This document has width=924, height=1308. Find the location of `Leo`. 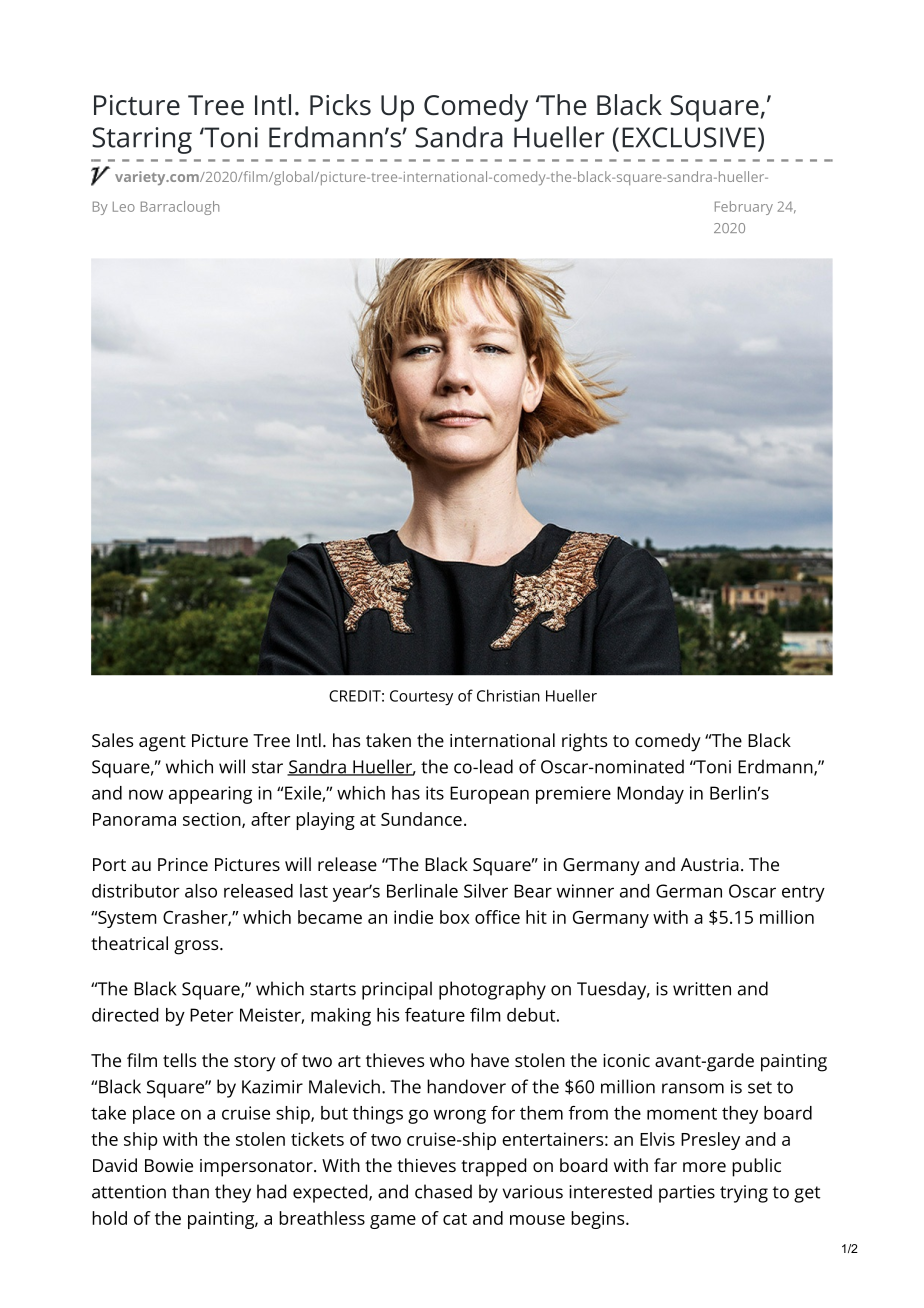

Leo is located at coordinates (124, 207).
